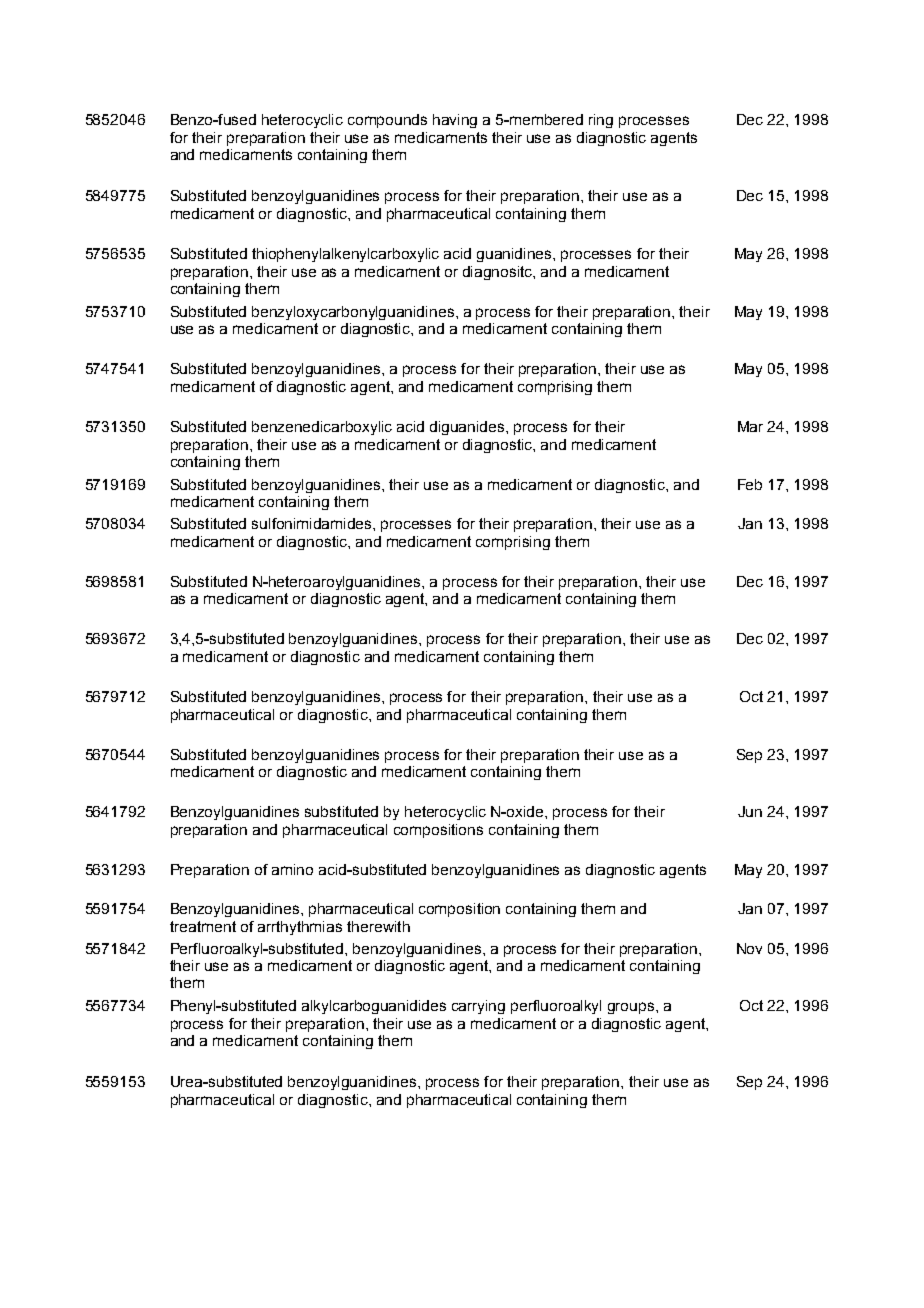 The image size is (924, 1308). I want to click on therewith, so click(378, 926).
